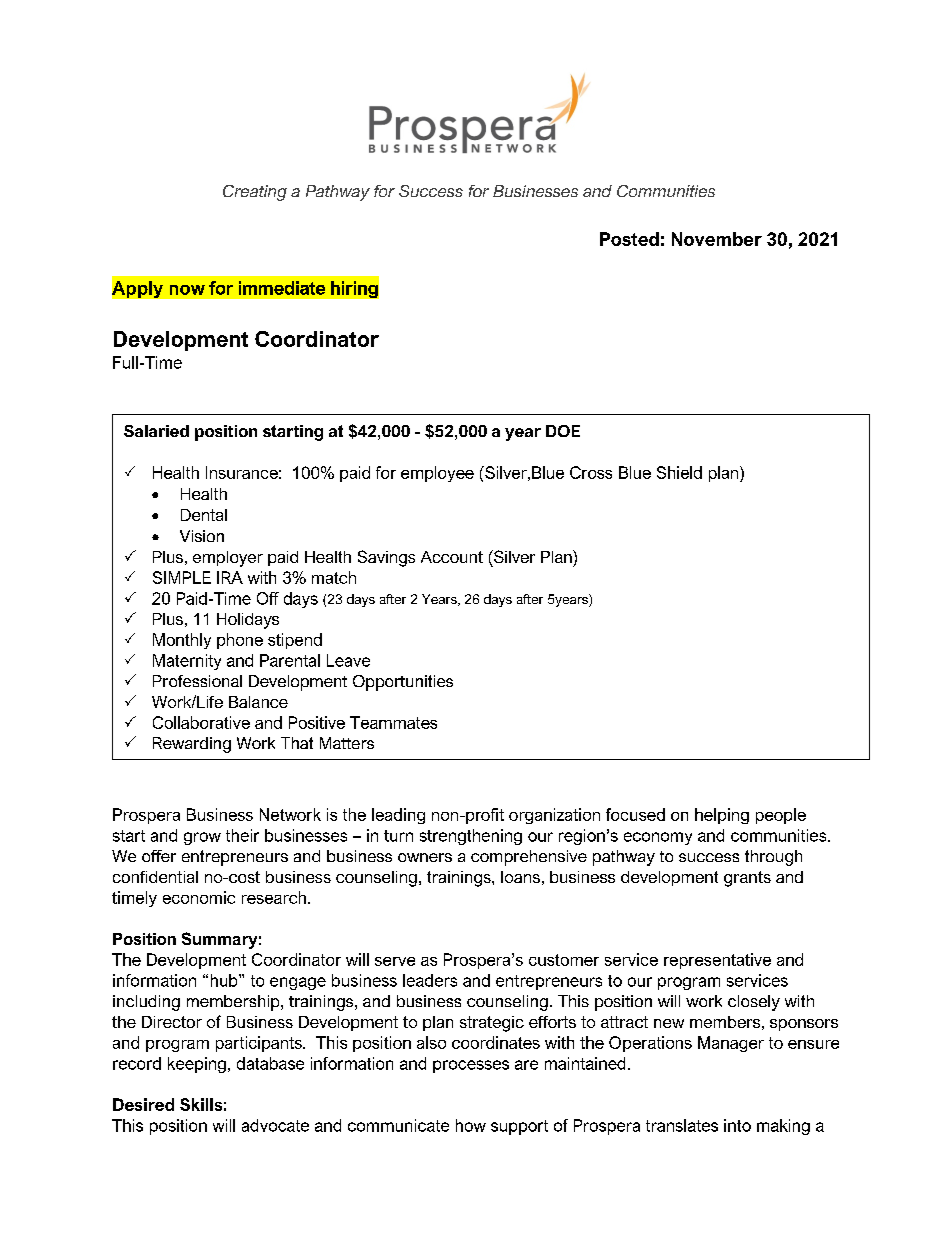  What do you see at coordinates (255, 193) in the screenshot?
I see `Creating` at bounding box center [255, 193].
